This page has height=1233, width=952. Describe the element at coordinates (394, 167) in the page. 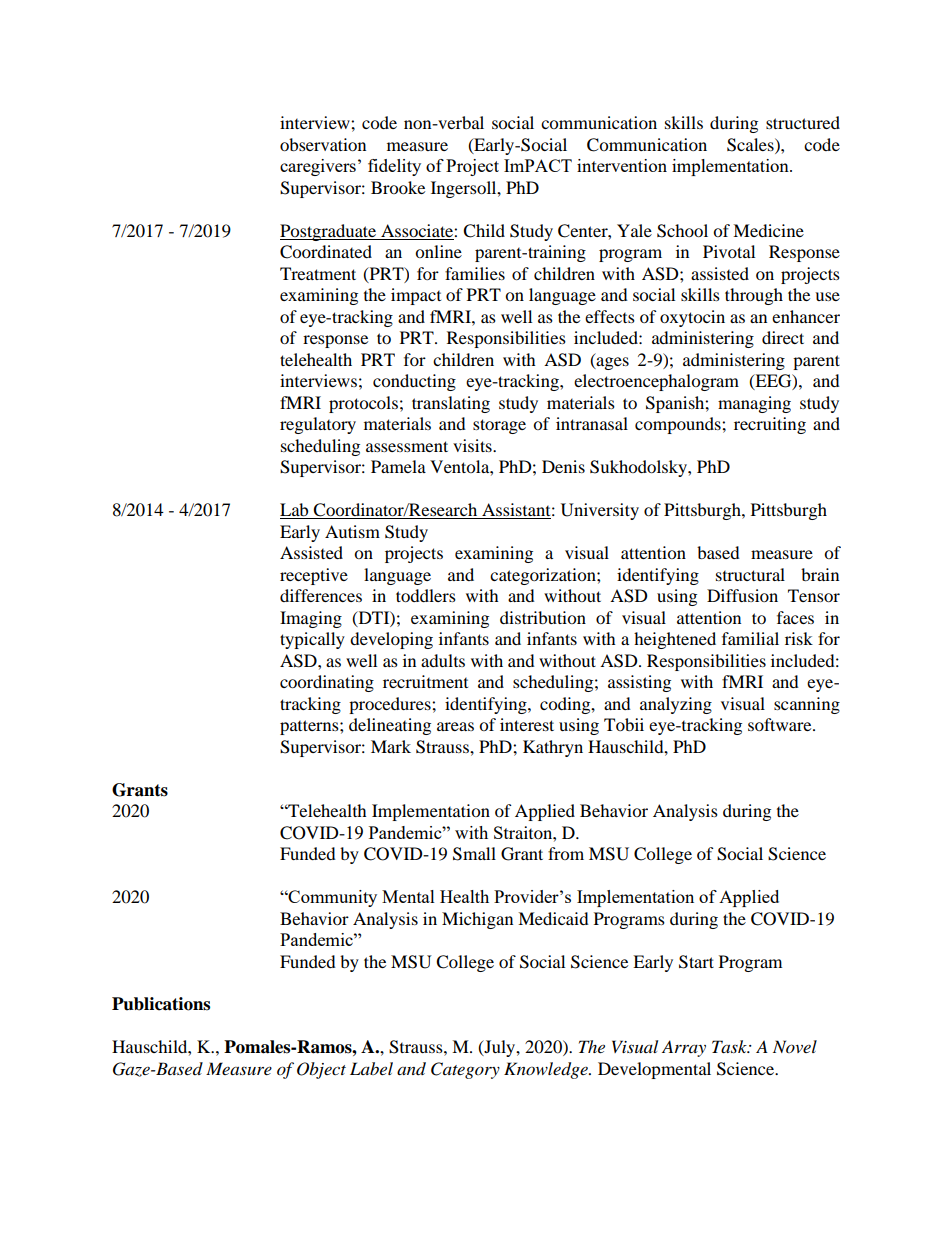

I see `fidelity` at that location.
